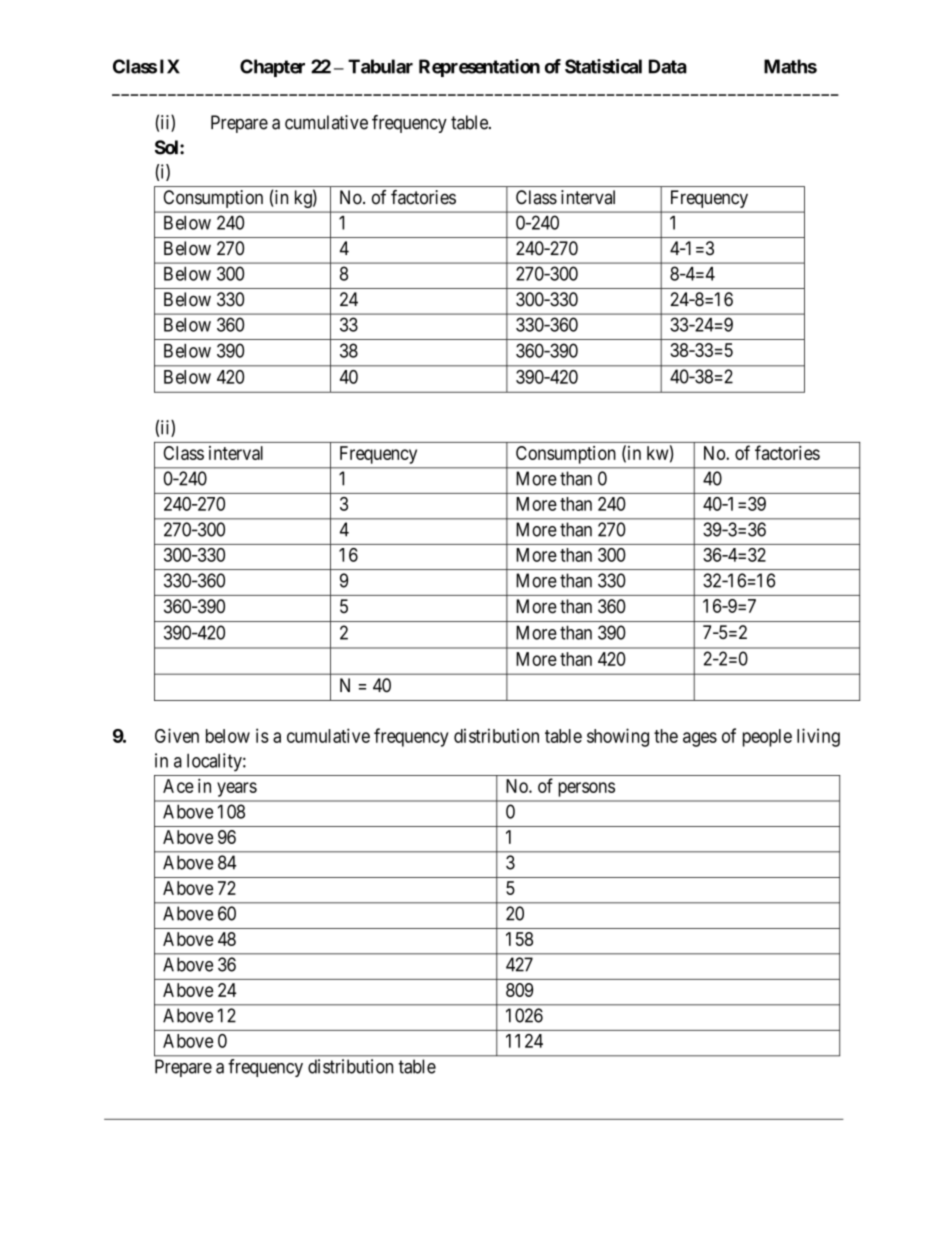 This page has width=952, height=1233. I want to click on Statistical, so click(603, 66).
